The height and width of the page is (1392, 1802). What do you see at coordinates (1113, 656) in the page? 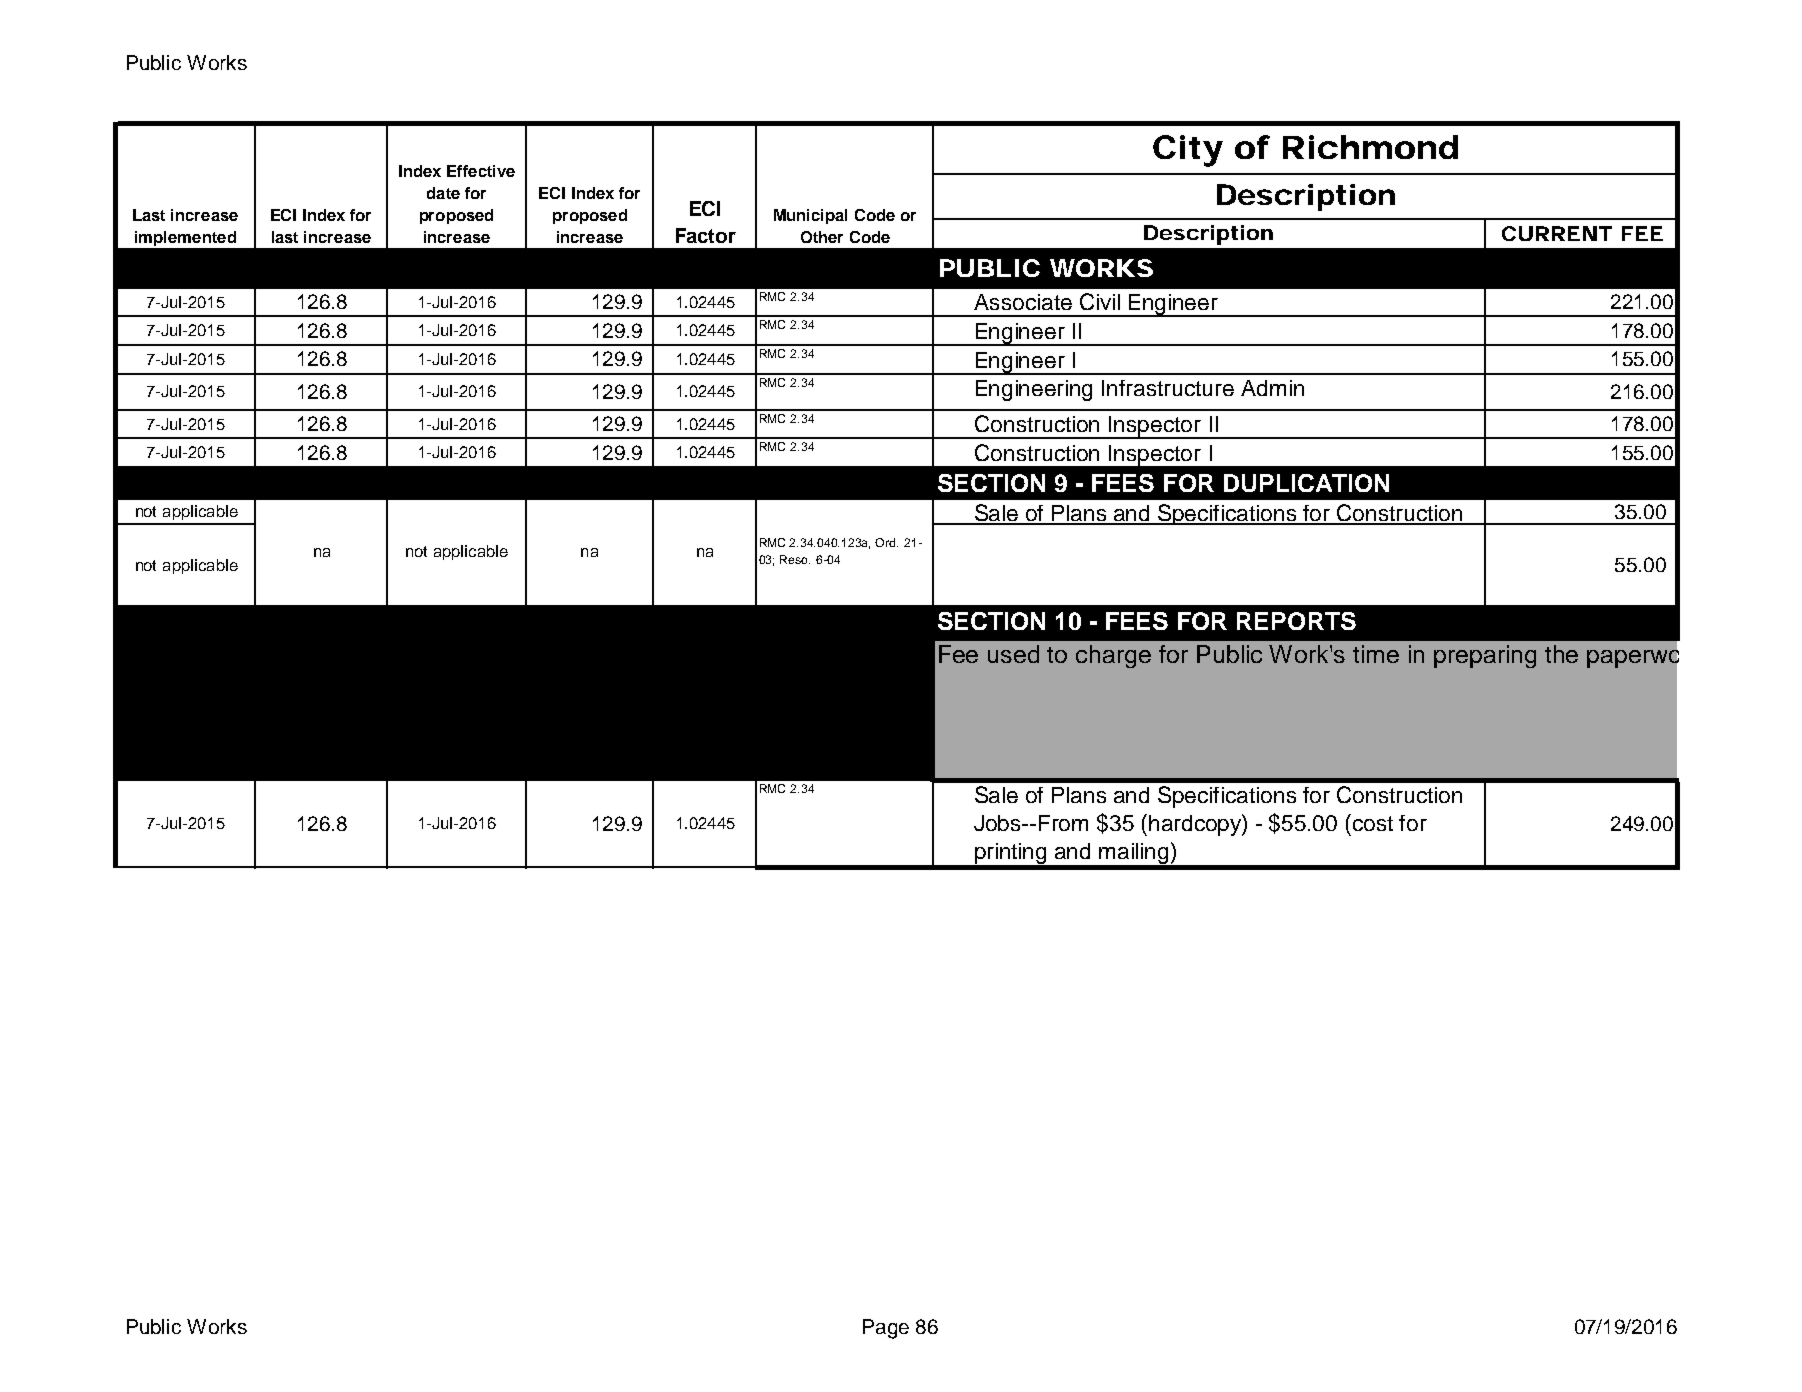
I see `charge` at bounding box center [1113, 656].
